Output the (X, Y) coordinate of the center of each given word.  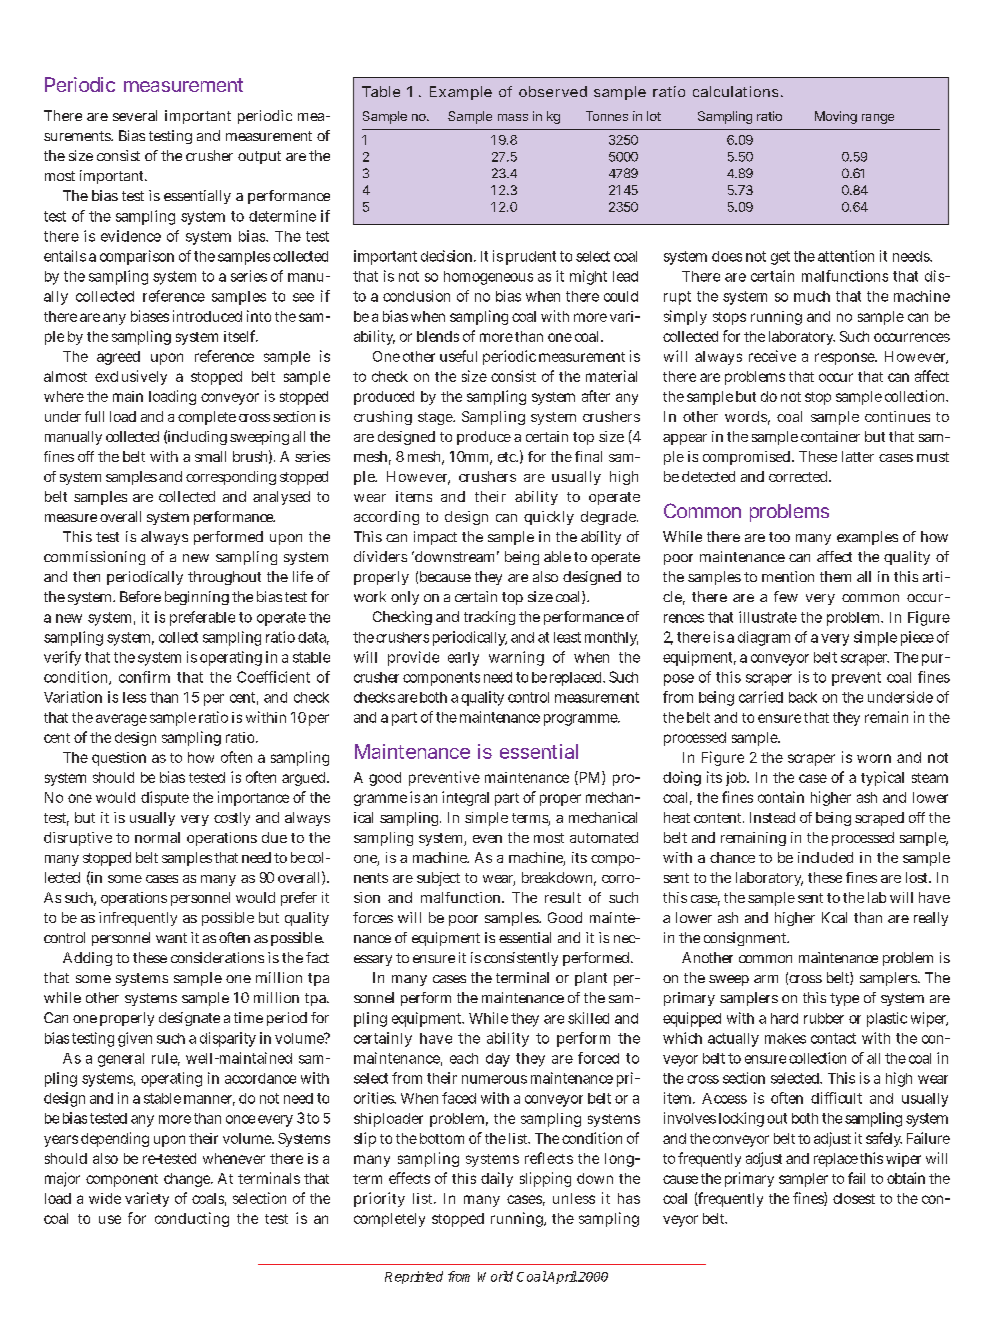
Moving (836, 117)
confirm (144, 677)
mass (513, 117)
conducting (192, 1219)
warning (516, 658)
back (803, 697)
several (135, 115)
